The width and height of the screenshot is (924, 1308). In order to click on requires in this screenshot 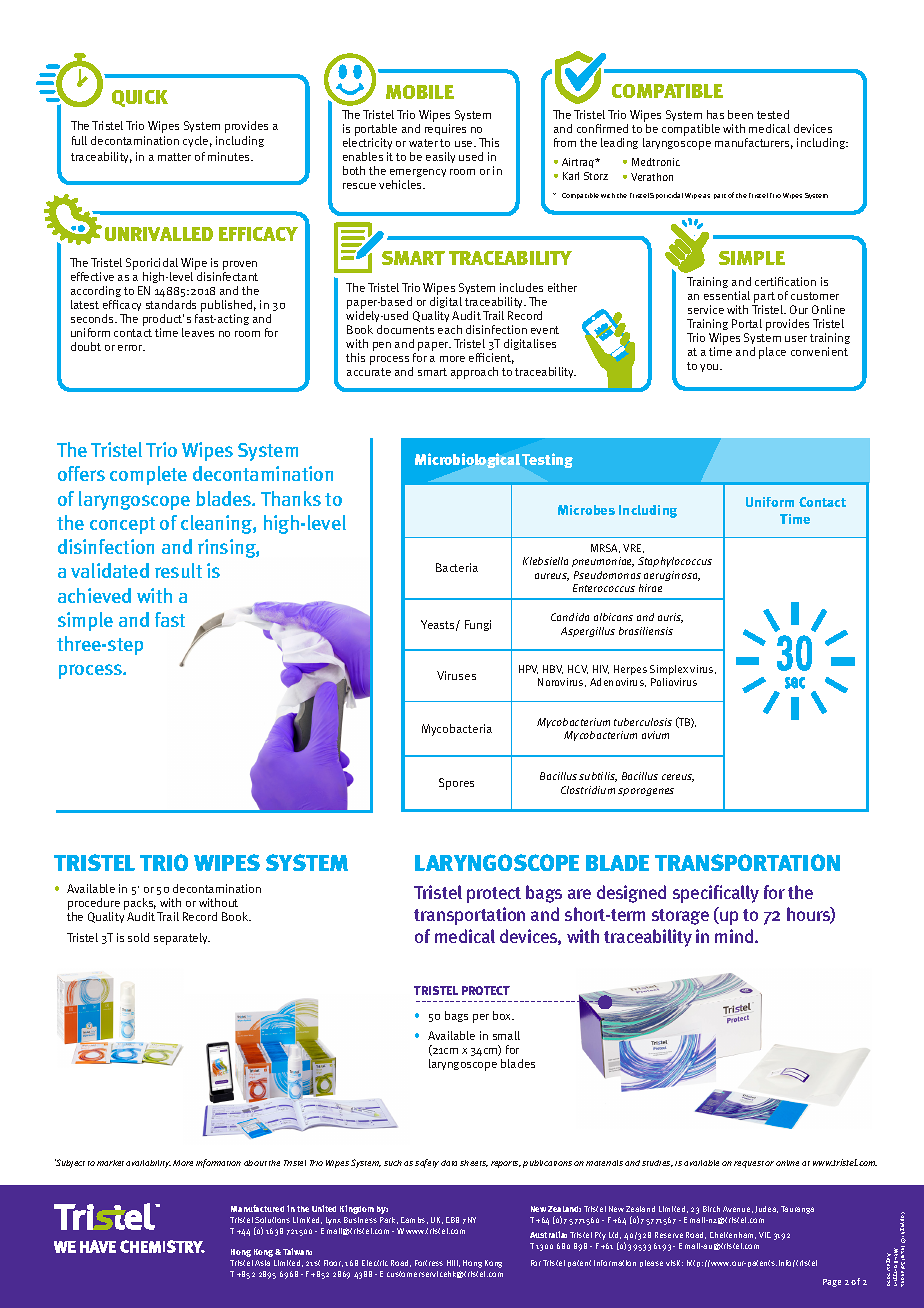, I will do `click(445, 129)`.
